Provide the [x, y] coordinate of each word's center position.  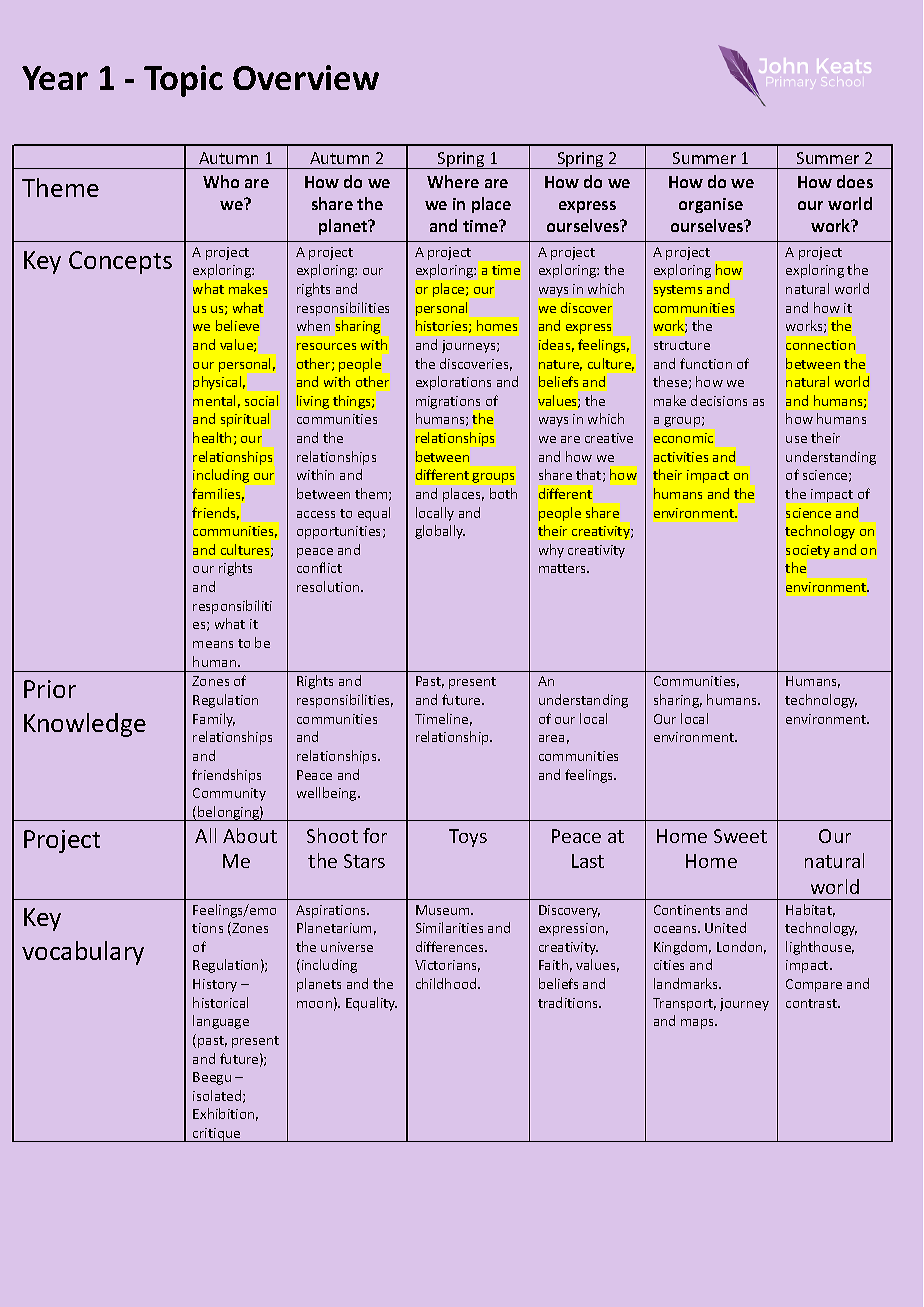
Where [453, 181]
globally [440, 532]
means [213, 644]
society [808, 551]
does [855, 181]
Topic [183, 81]
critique [217, 1135]
